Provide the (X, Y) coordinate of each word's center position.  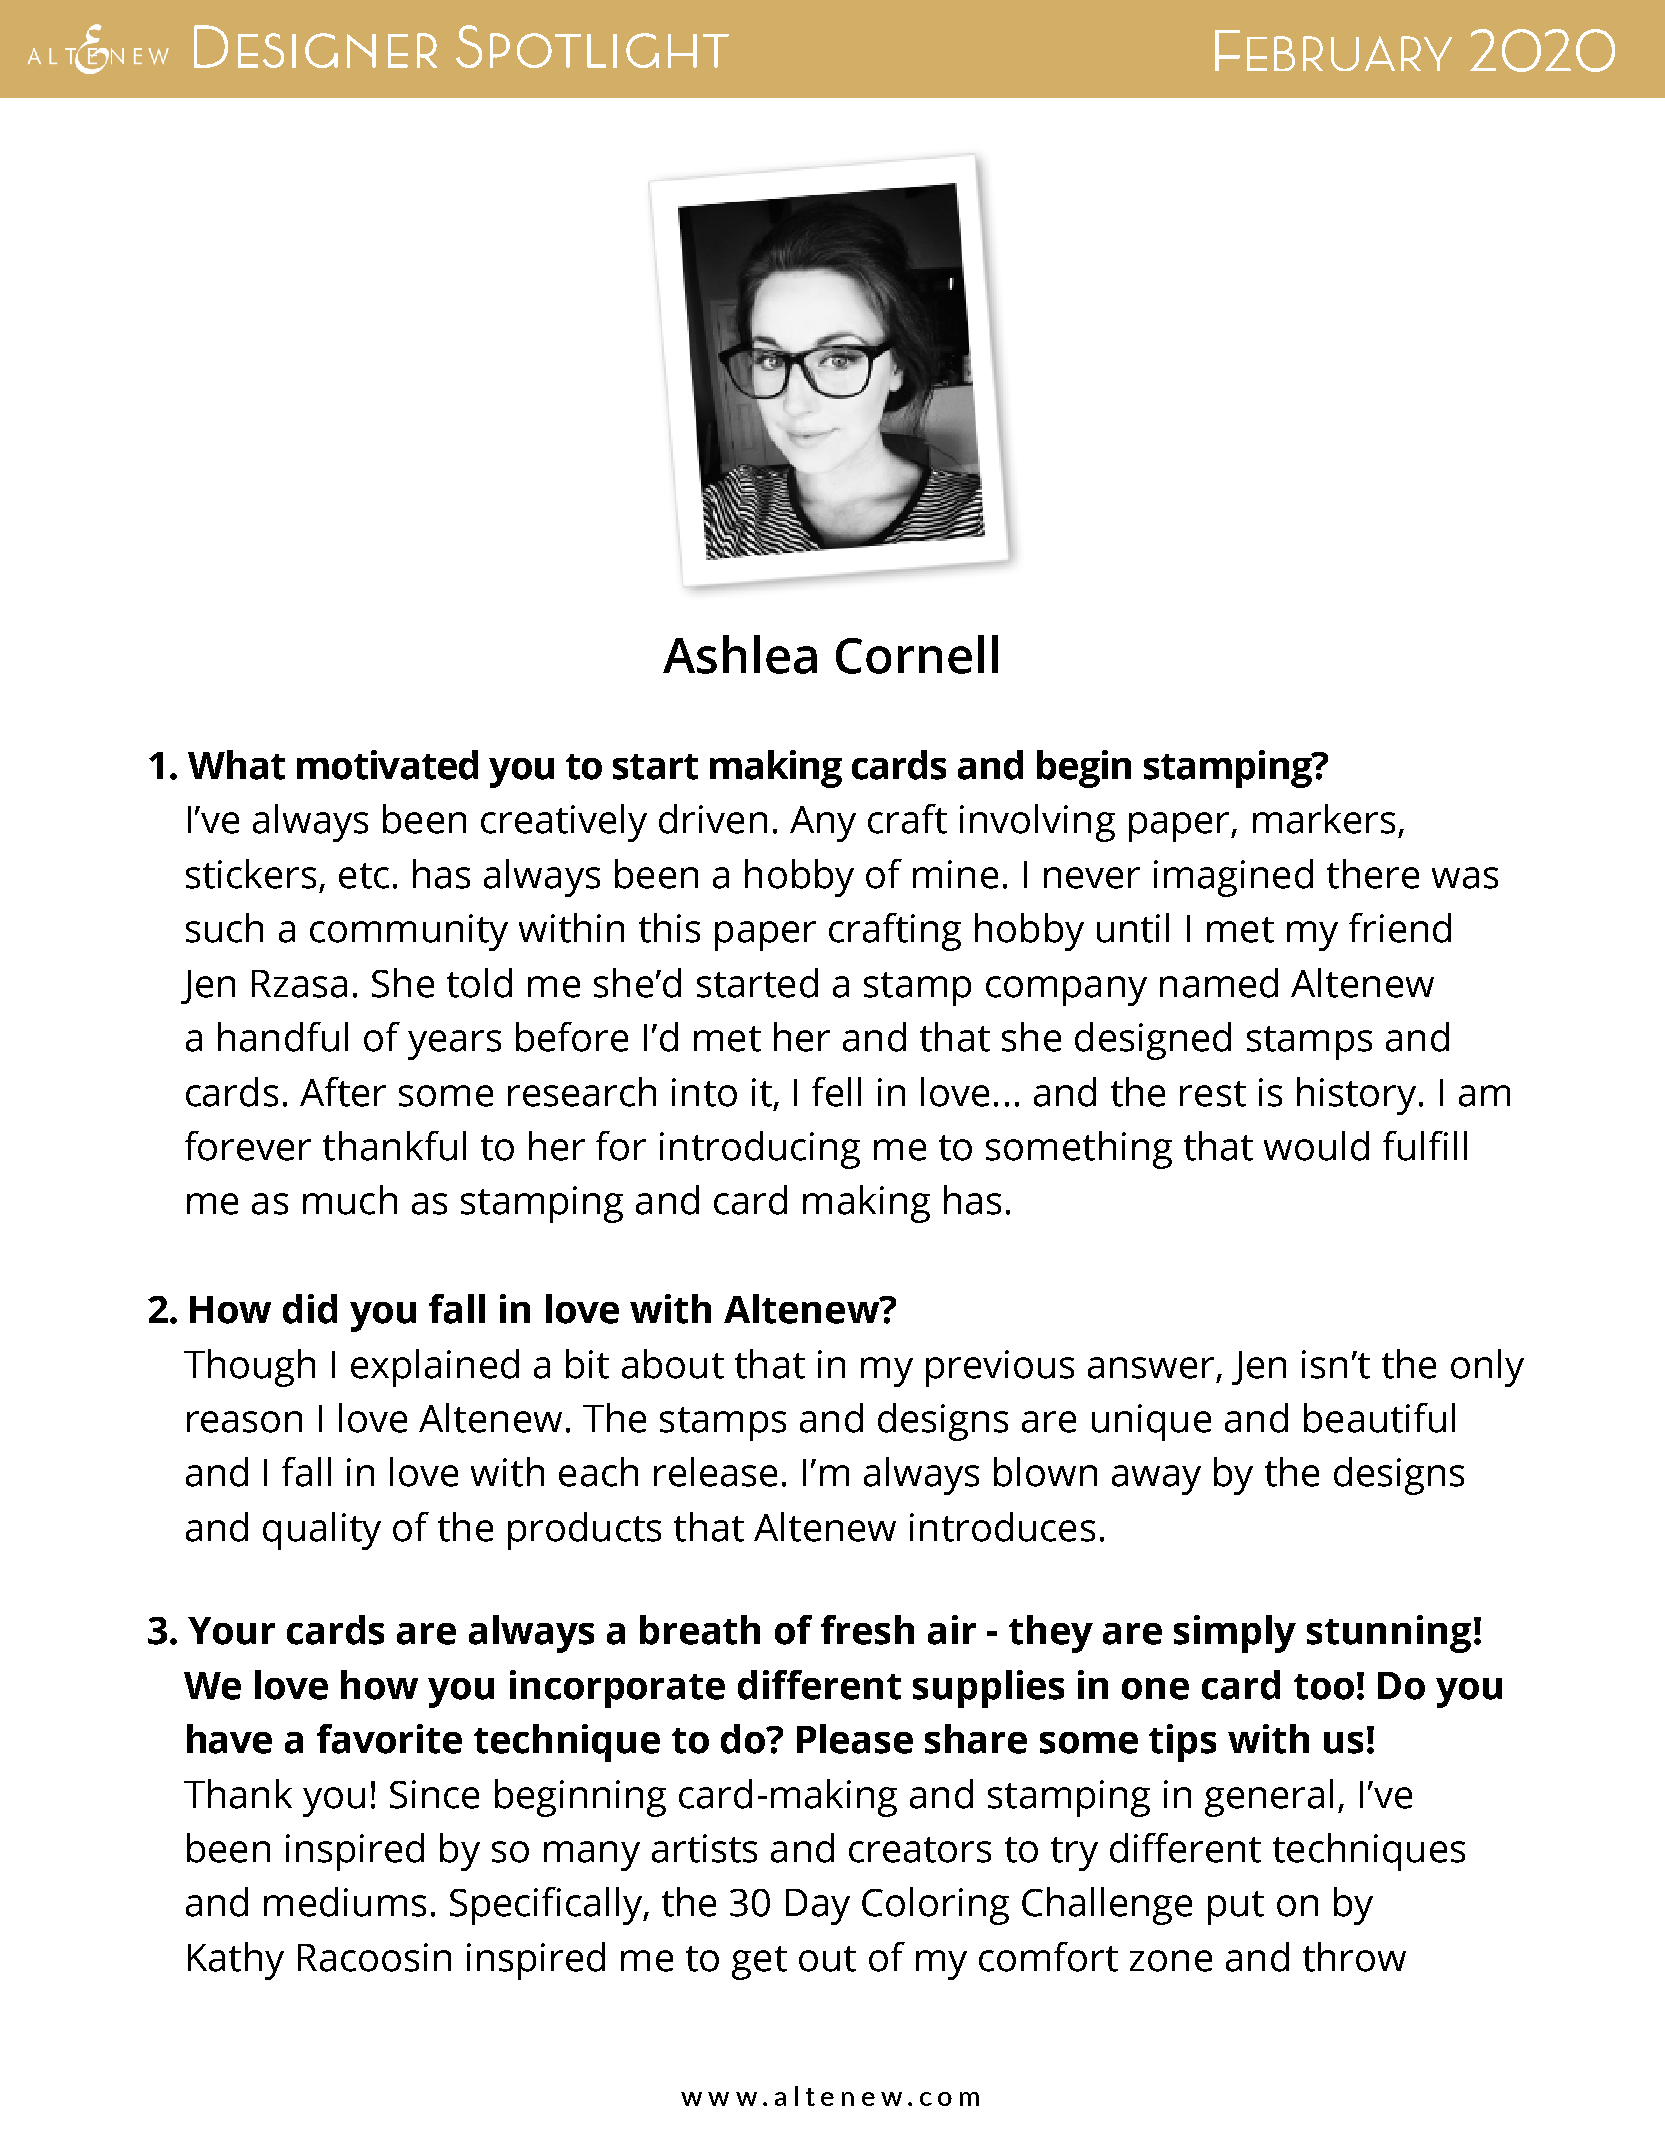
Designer (315, 46)
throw (1354, 1957)
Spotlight (592, 46)
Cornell (917, 654)
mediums (345, 1902)
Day (818, 1907)
